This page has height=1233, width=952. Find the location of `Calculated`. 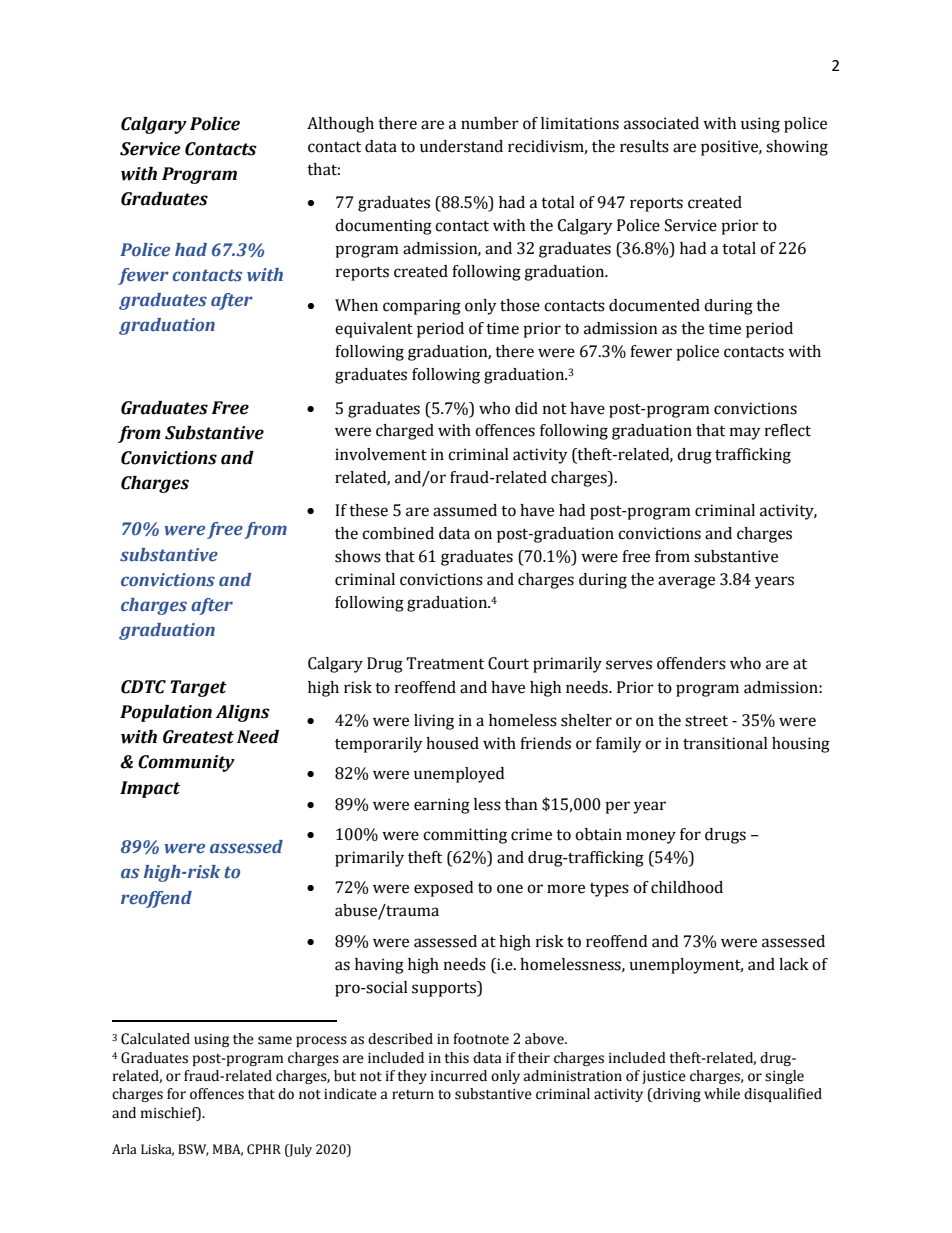

Calculated is located at coordinates (155, 1039).
